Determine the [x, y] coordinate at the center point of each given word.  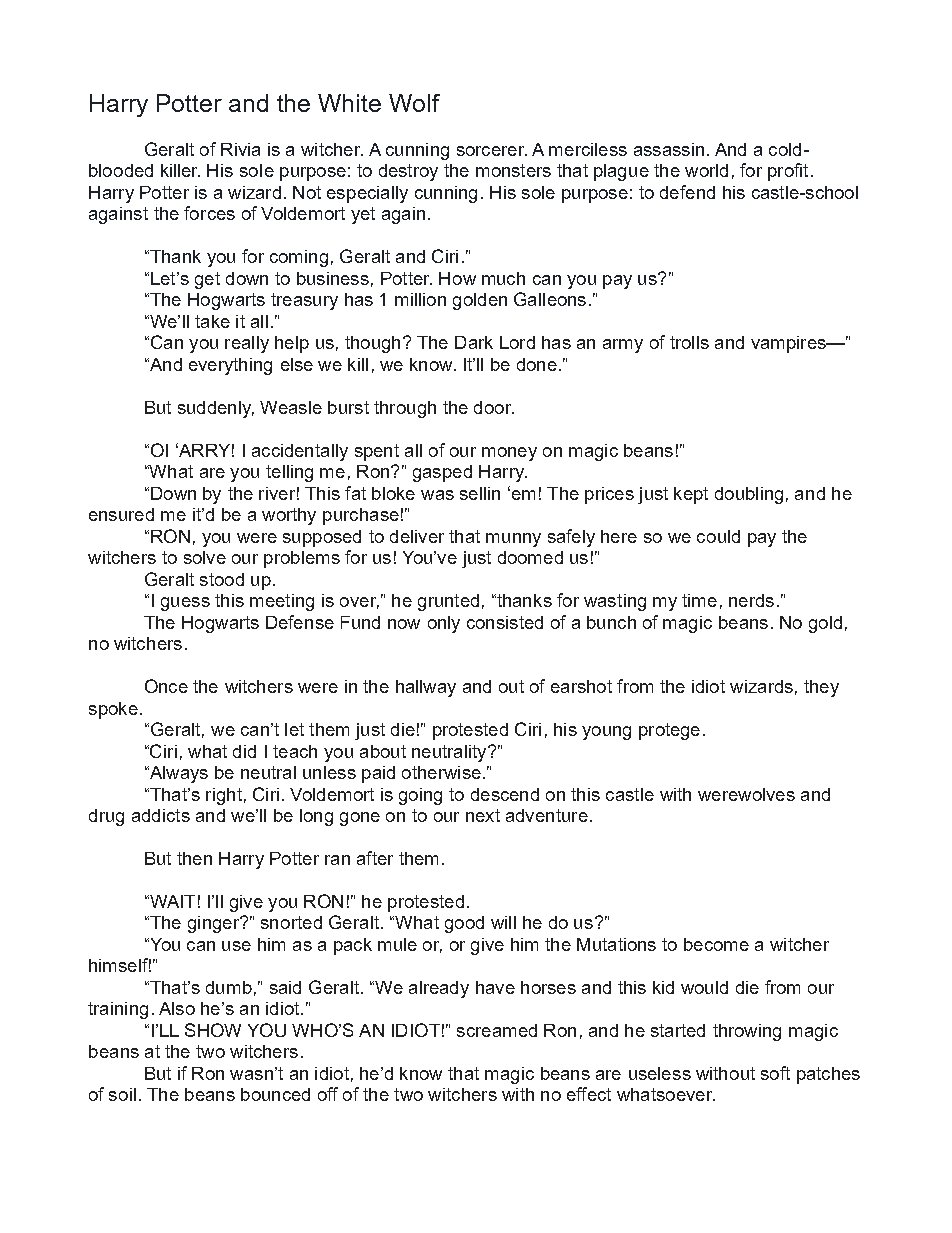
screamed [497, 1030]
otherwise [441, 772]
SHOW [213, 1030]
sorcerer [492, 151]
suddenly [216, 409]
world [706, 170]
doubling [749, 495]
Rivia [240, 149]
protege [669, 731]
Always [177, 774]
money [509, 454]
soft [775, 1073]
